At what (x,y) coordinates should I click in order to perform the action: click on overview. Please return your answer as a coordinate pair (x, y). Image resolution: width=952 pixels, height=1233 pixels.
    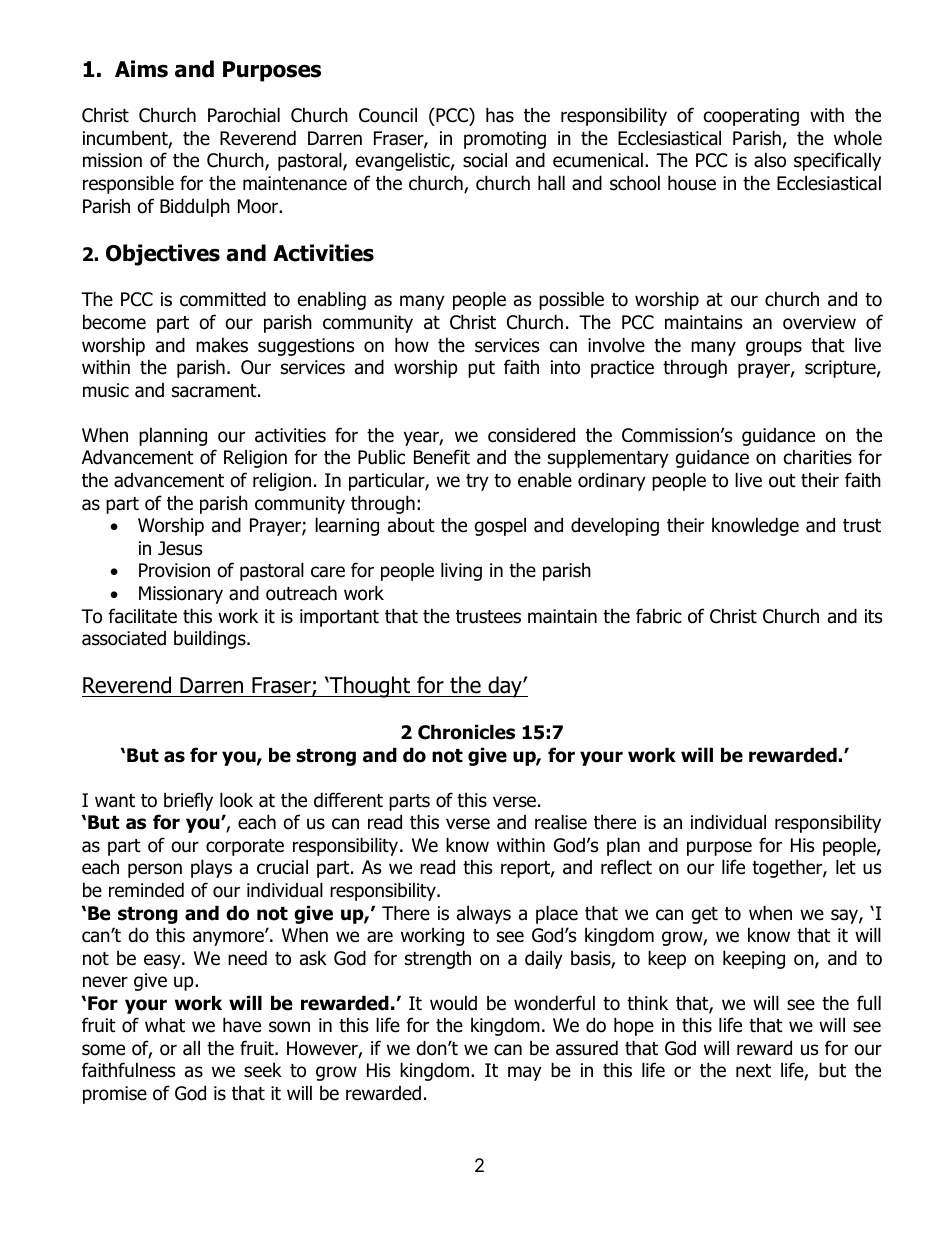
    Looking at the image, I should click on (819, 322).
